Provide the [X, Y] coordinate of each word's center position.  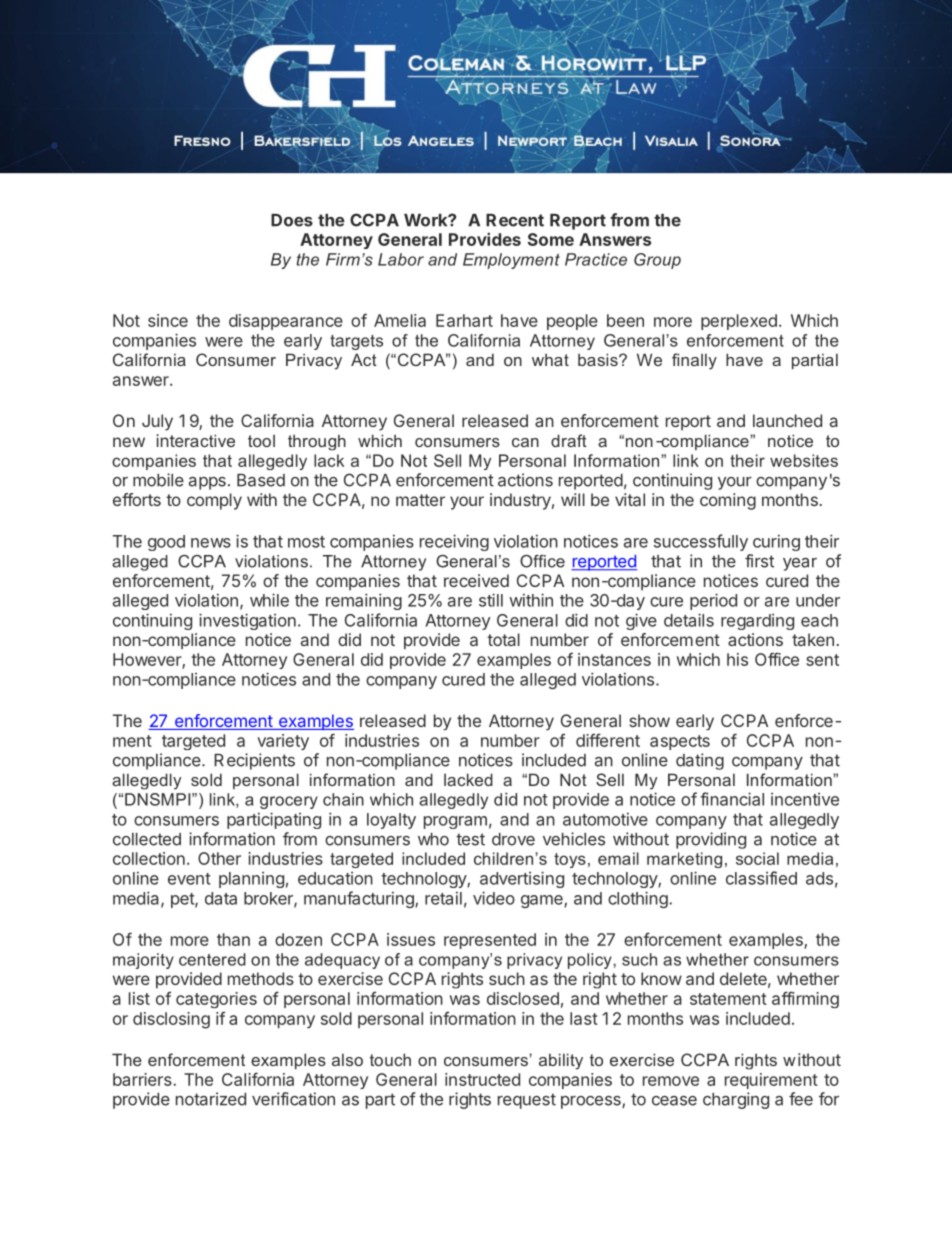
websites [804, 460]
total [503, 639]
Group [657, 261]
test [470, 839]
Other [219, 858]
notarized [211, 1099]
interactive [195, 440]
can [525, 442]
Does [292, 220]
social [757, 858]
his [737, 659]
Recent [515, 220]
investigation [247, 621]
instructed [482, 1079]
